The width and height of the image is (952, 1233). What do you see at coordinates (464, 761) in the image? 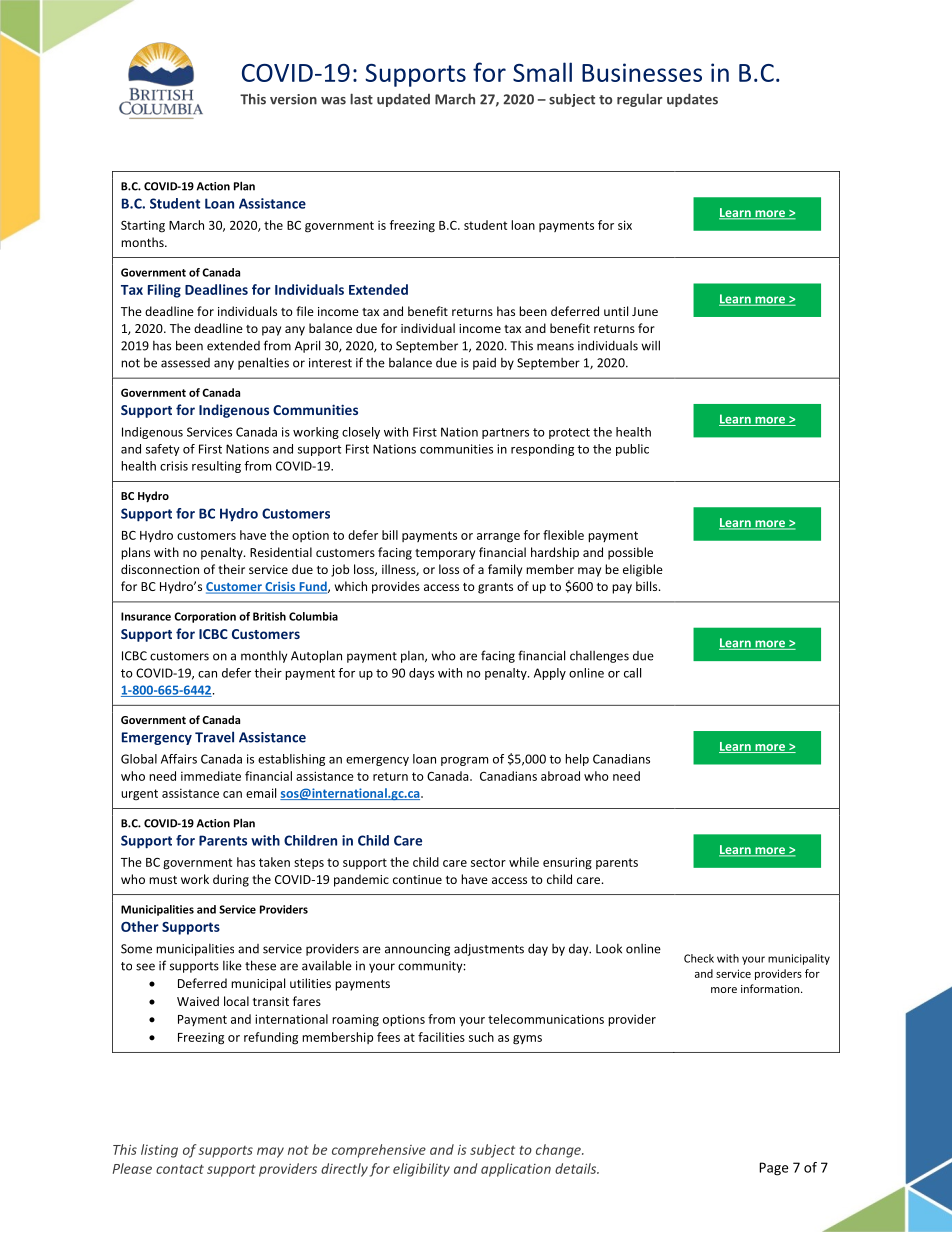
I see `program` at bounding box center [464, 761].
